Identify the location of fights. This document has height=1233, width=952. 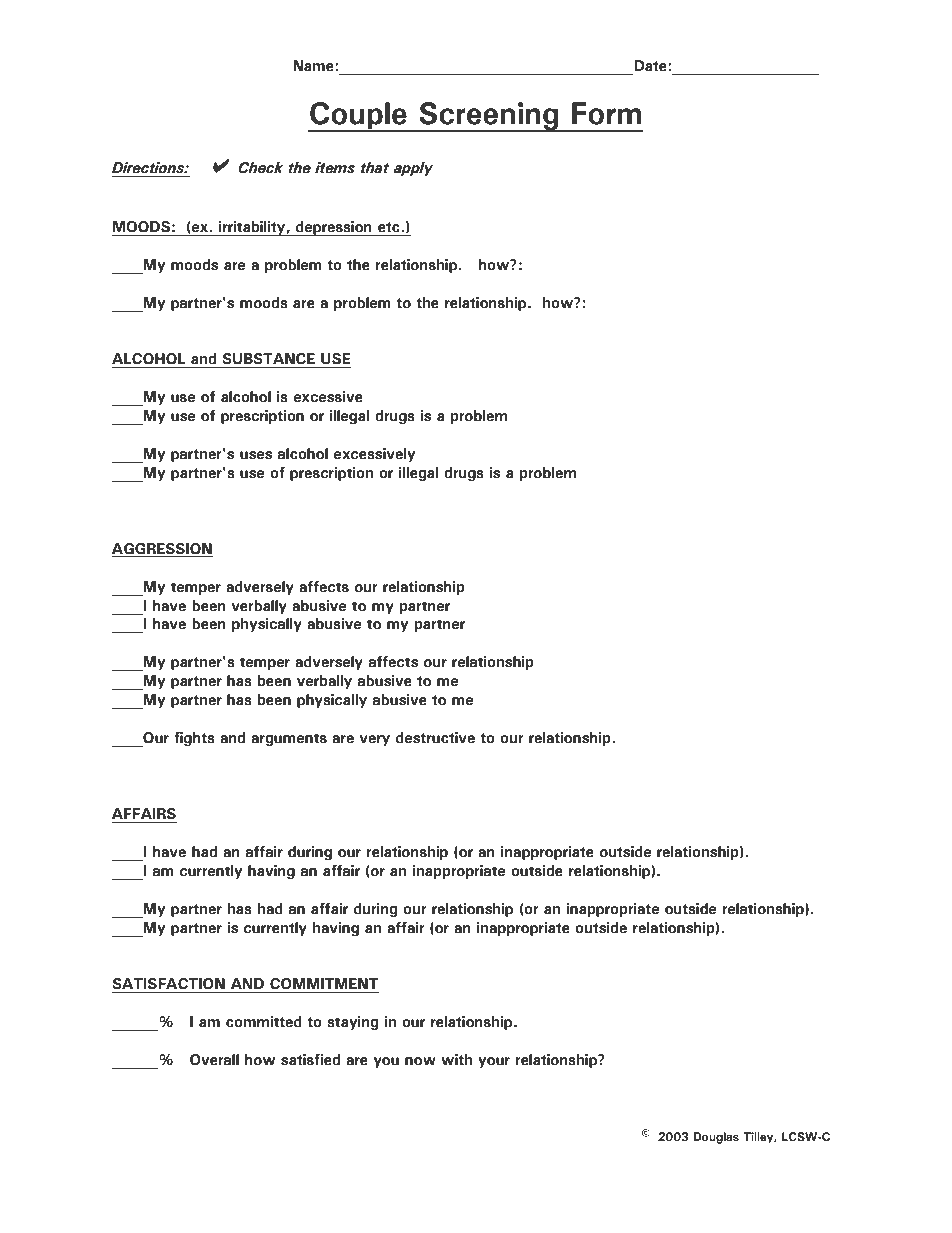
(194, 739).
